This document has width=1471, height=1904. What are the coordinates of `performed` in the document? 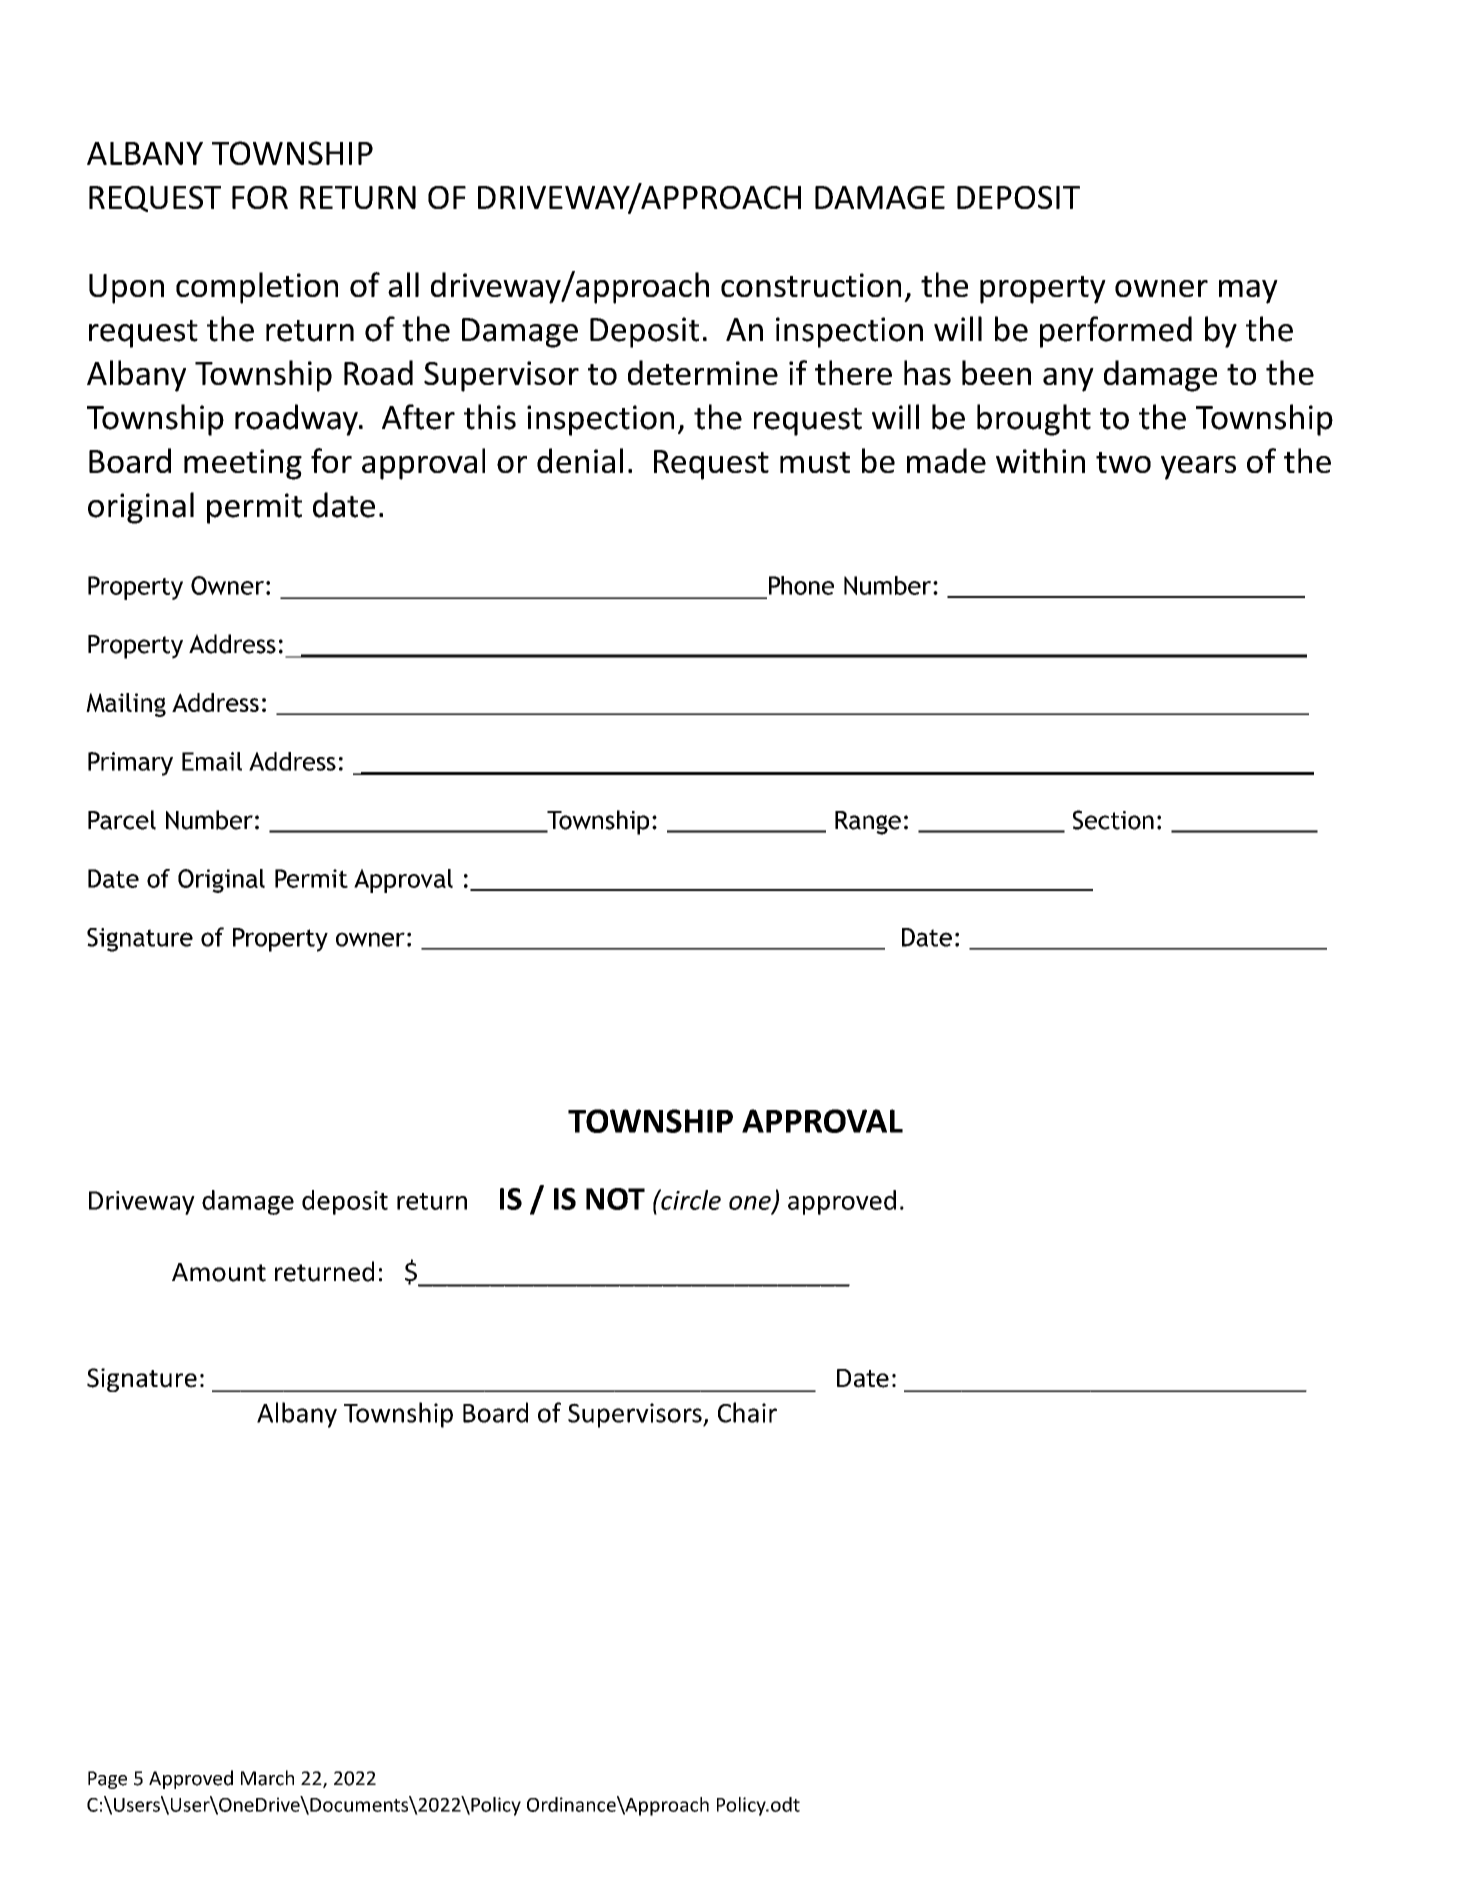 It's located at (1116, 332).
